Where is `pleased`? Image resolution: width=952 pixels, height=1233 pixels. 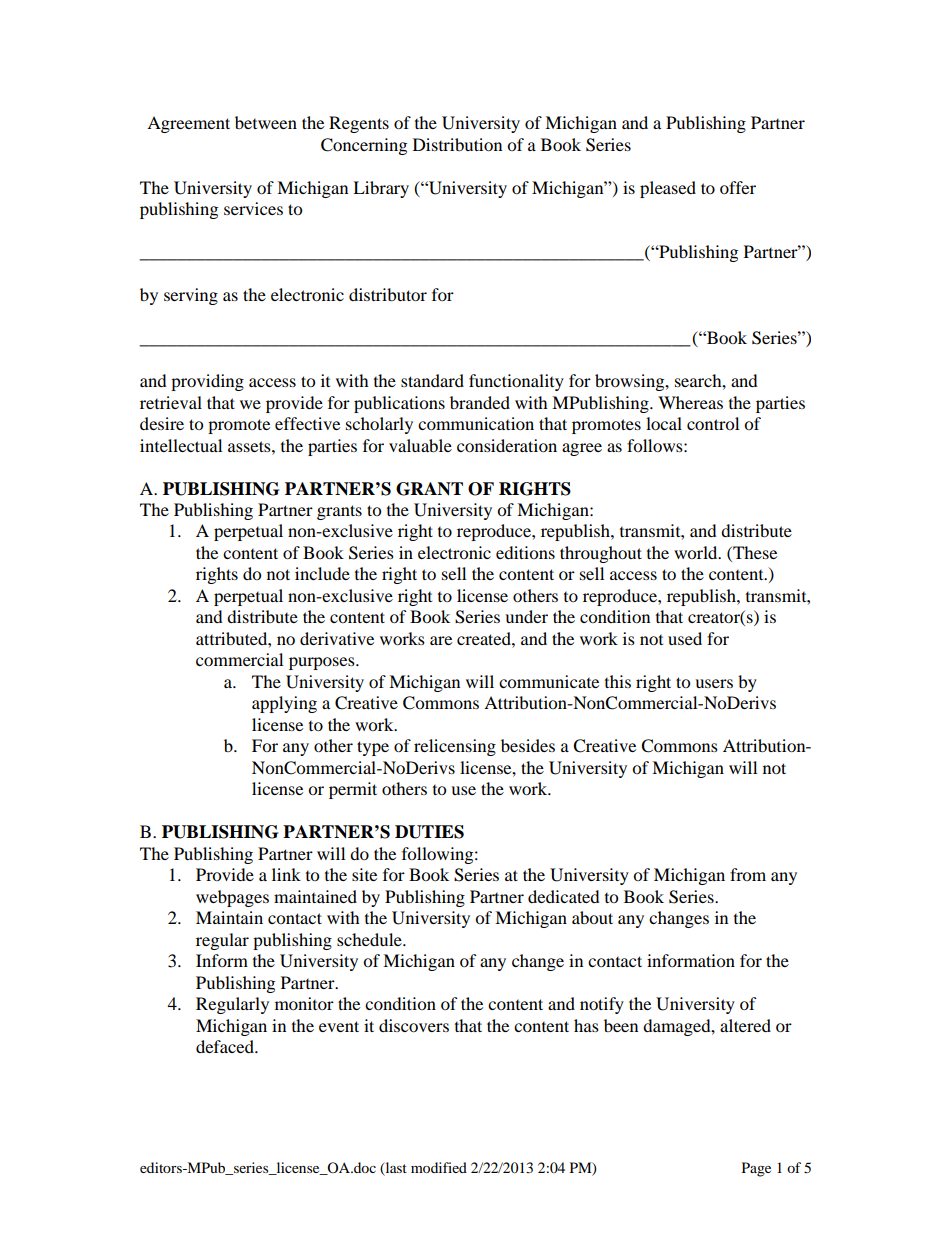 pleased is located at coordinates (668, 189).
